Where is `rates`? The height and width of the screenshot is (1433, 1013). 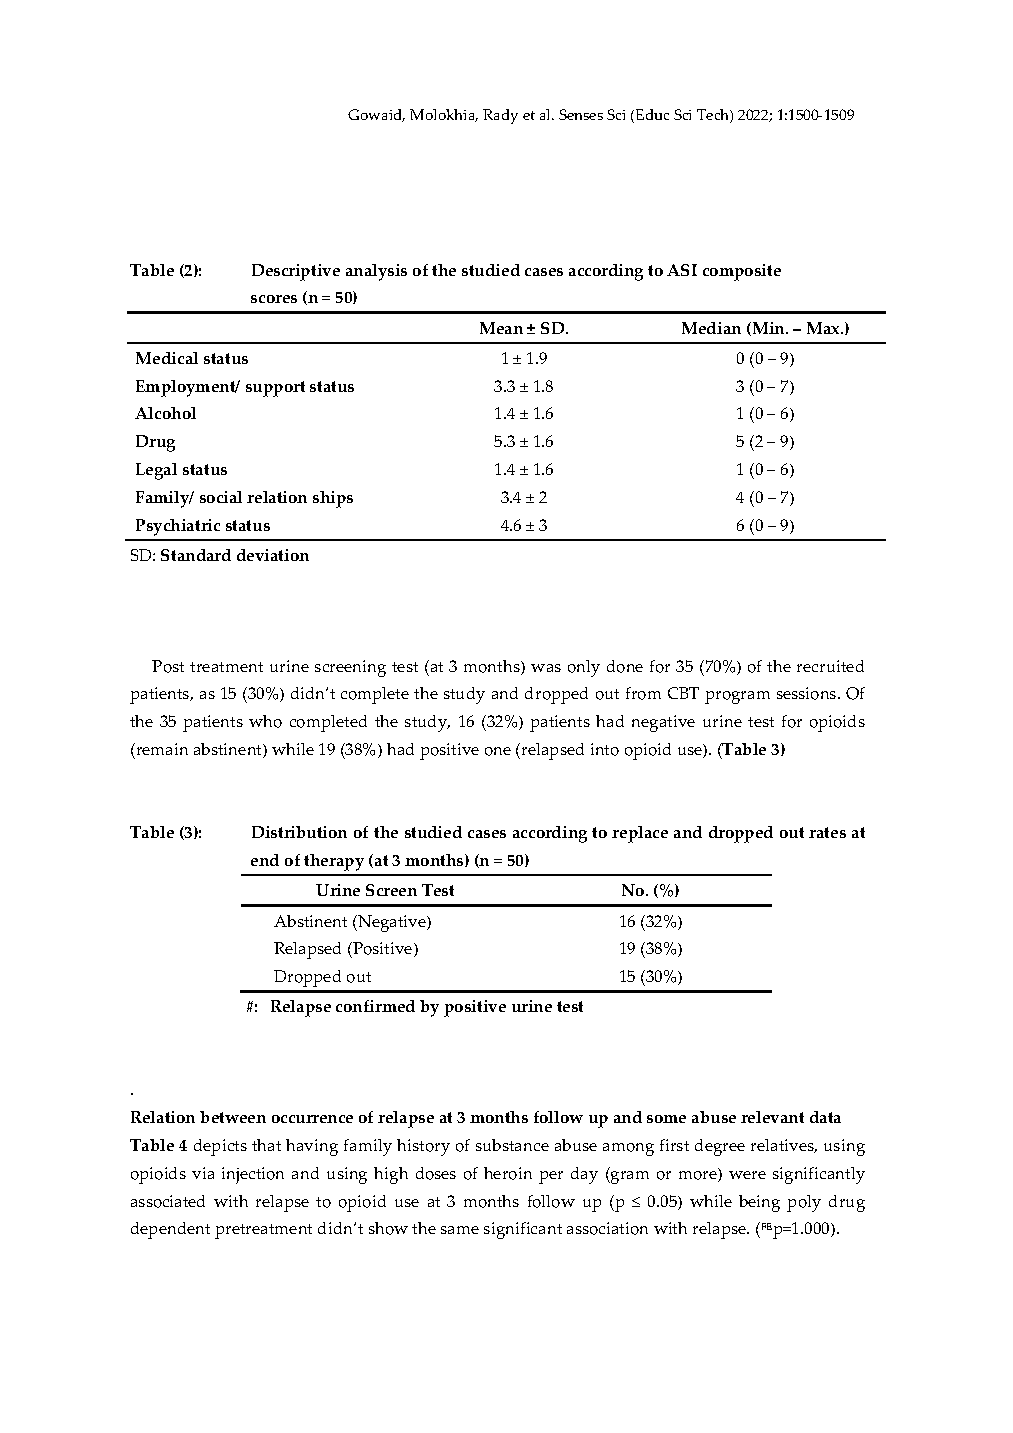
rates is located at coordinates (827, 832).
